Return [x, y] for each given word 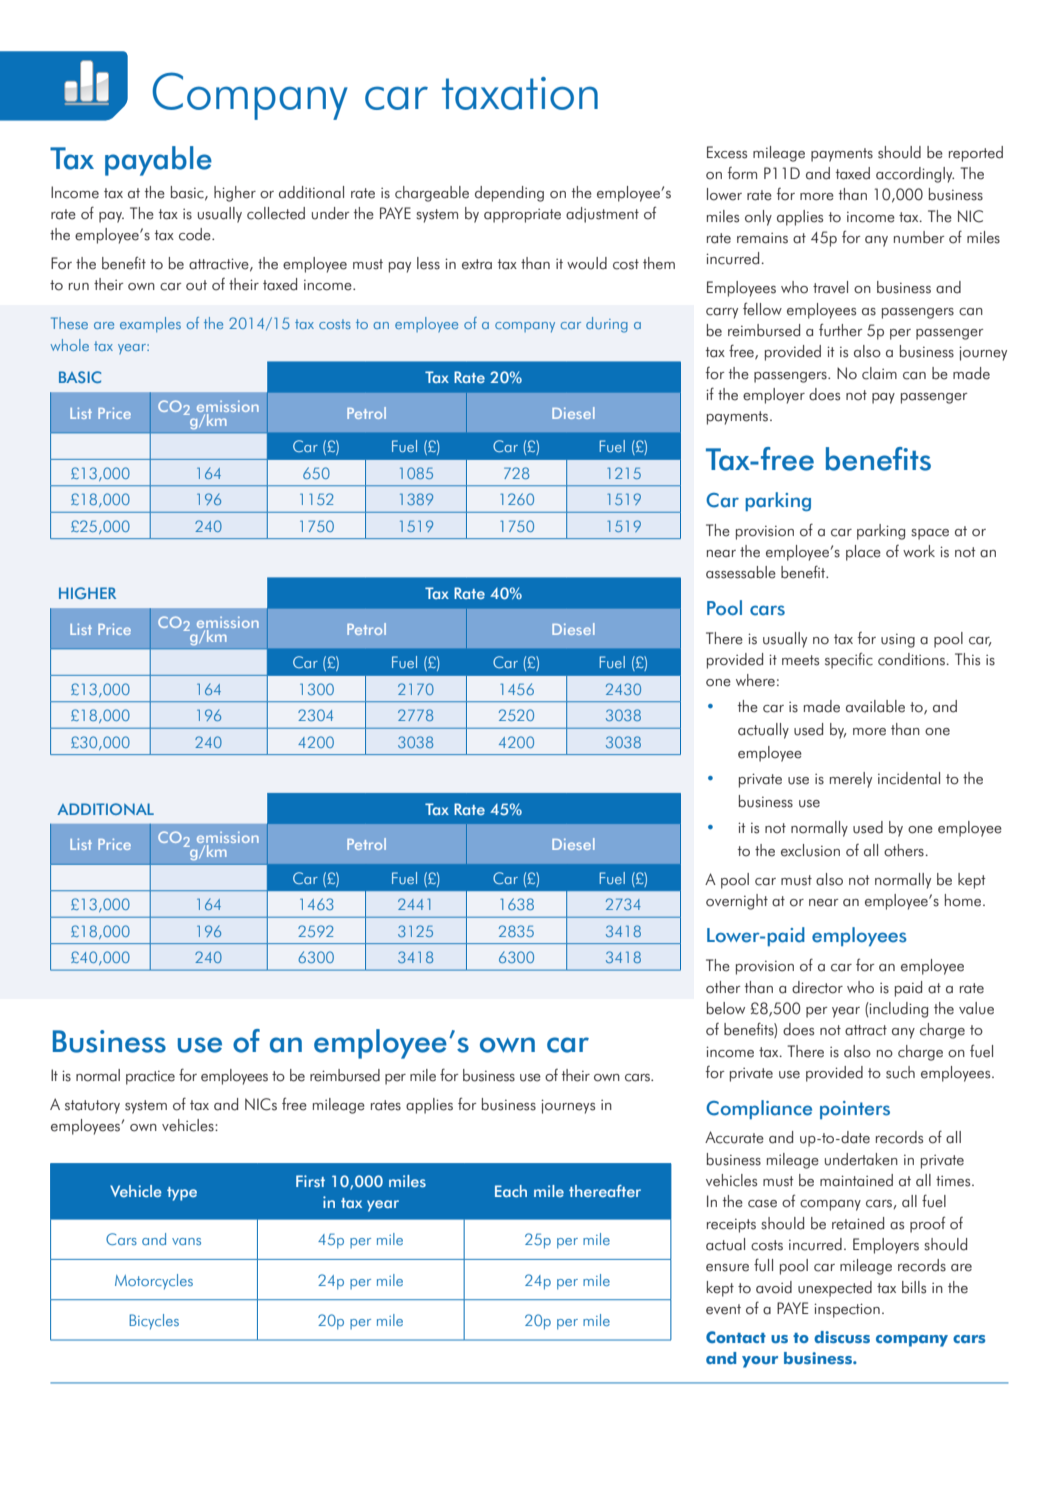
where [755, 680]
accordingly [915, 175]
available [875, 706]
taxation [520, 93]
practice [150, 1078]
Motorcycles [154, 1282]
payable [158, 161]
